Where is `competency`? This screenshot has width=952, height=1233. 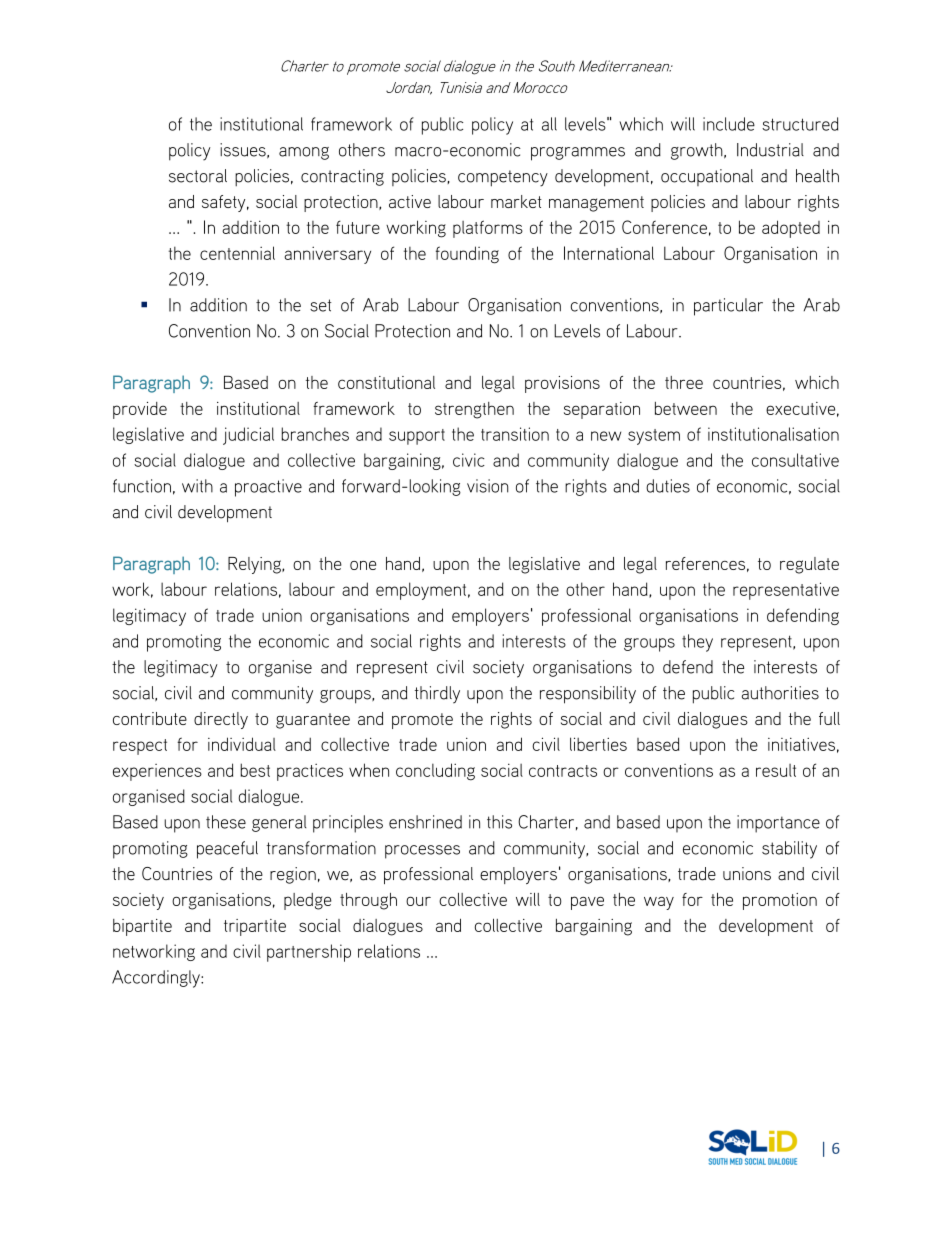 competency is located at coordinates (503, 178).
